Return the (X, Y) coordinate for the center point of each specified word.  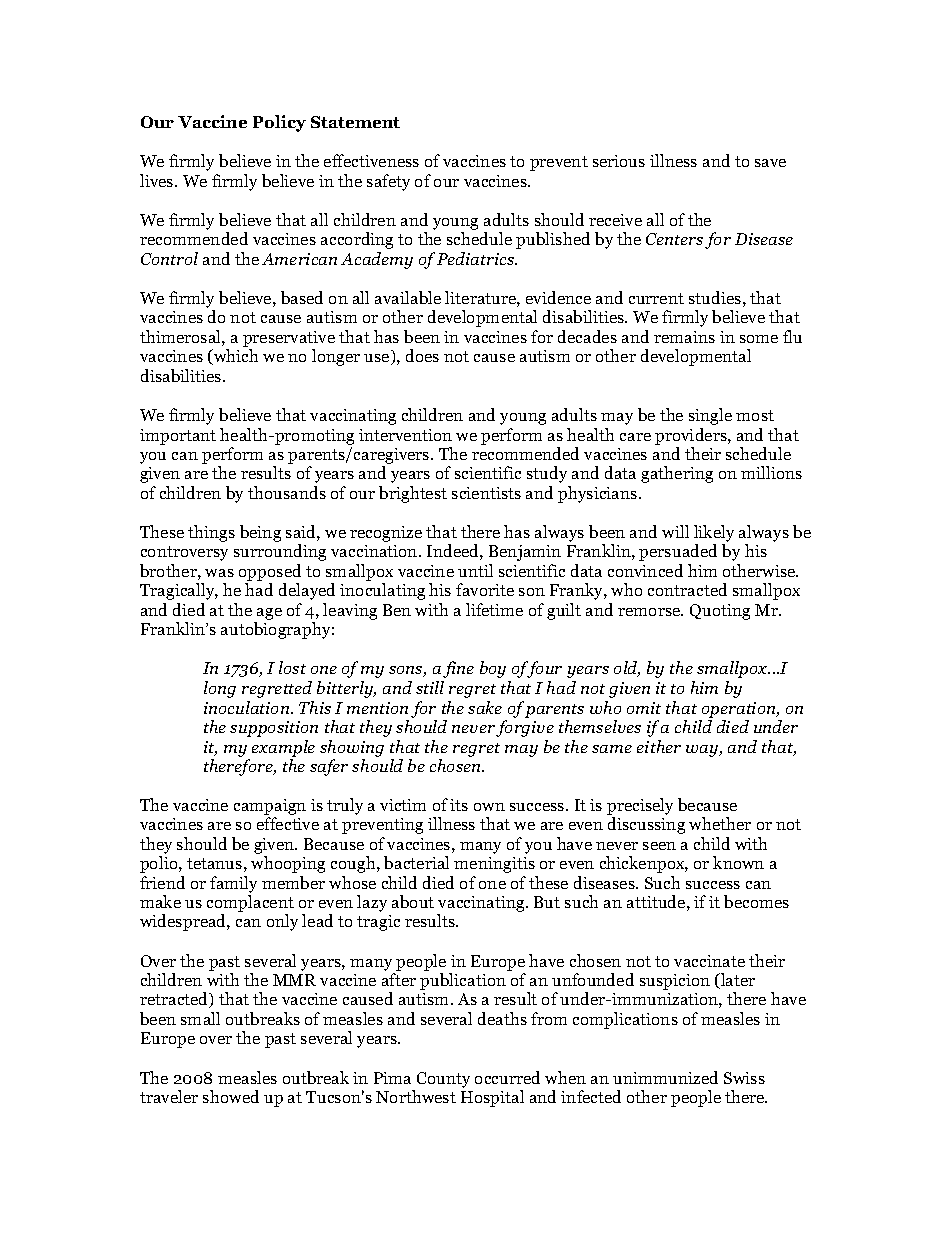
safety (388, 182)
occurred (507, 1077)
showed (231, 1096)
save (770, 163)
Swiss (744, 1078)
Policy (279, 123)
